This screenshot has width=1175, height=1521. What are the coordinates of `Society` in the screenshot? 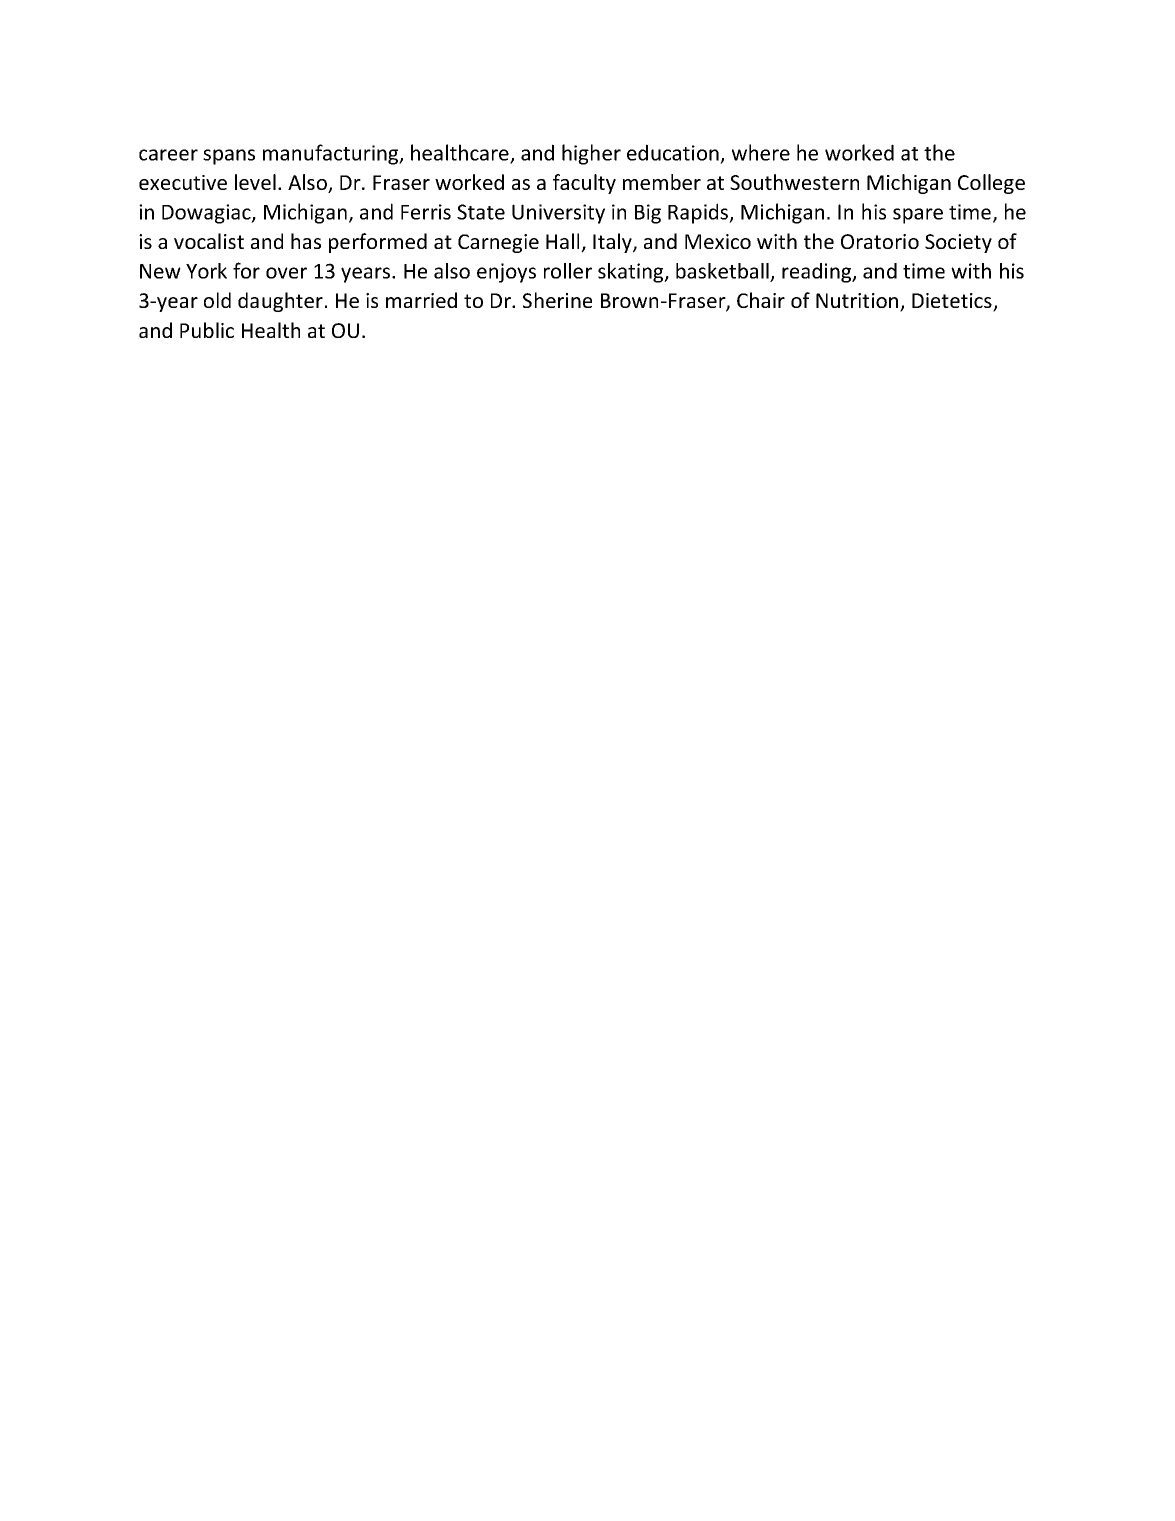 It's located at (958, 243).
